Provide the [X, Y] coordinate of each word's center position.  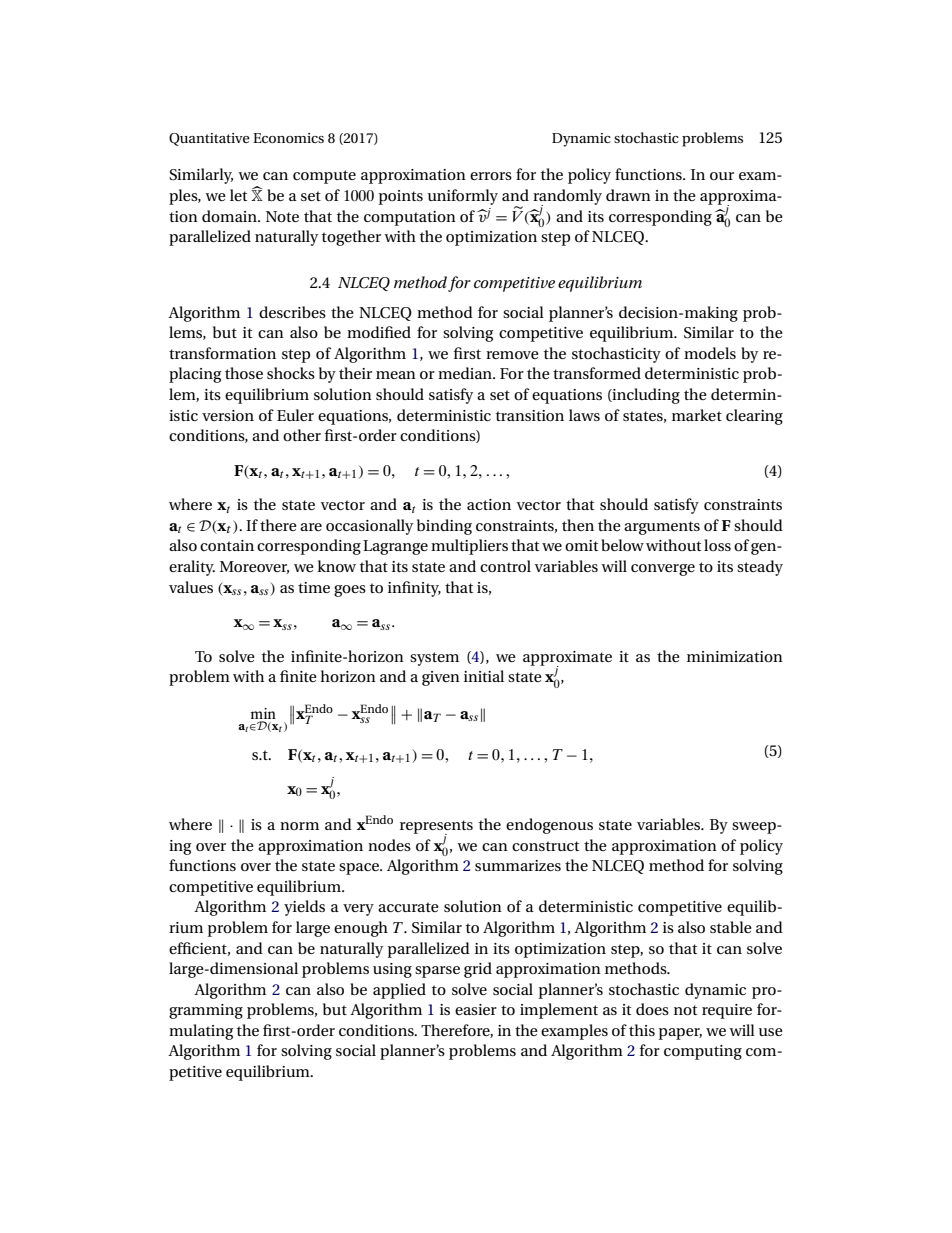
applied [399, 991]
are [311, 527]
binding [444, 527]
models [710, 353]
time [314, 587]
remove [512, 355]
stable [731, 927]
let [238, 195]
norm [299, 826]
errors [491, 176]
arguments [662, 528]
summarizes [518, 865]
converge [663, 570]
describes [292, 312]
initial [484, 676]
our [722, 176]
